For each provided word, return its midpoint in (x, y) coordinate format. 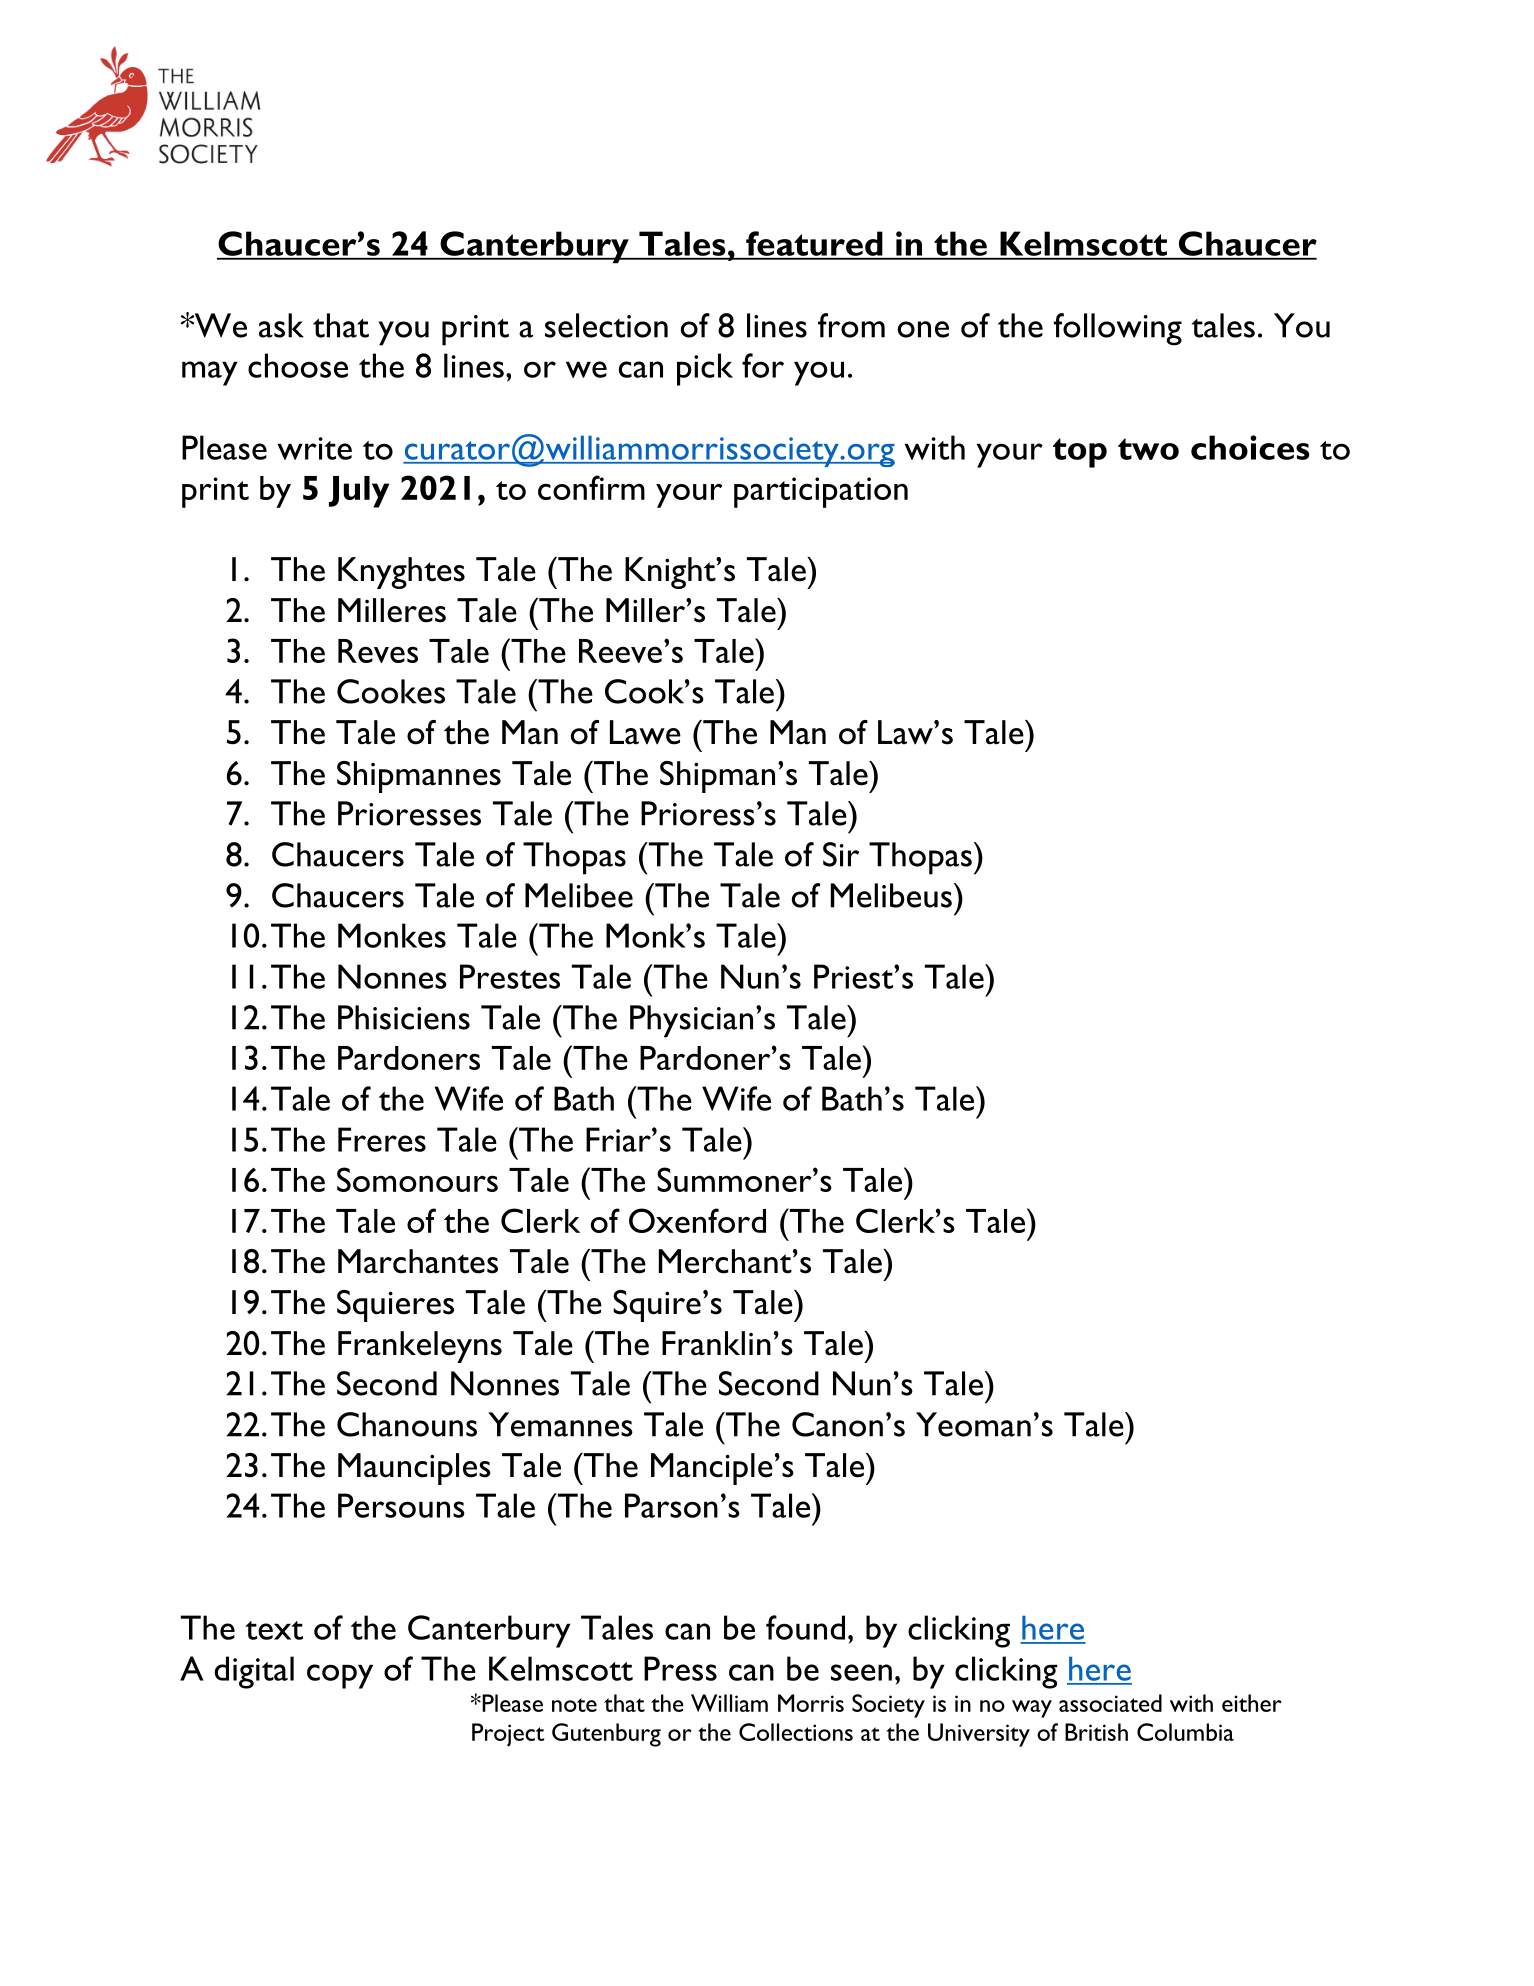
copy (340, 1676)
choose (298, 365)
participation (821, 492)
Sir (841, 854)
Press (680, 1668)
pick (705, 369)
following (1118, 329)
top (1080, 453)
